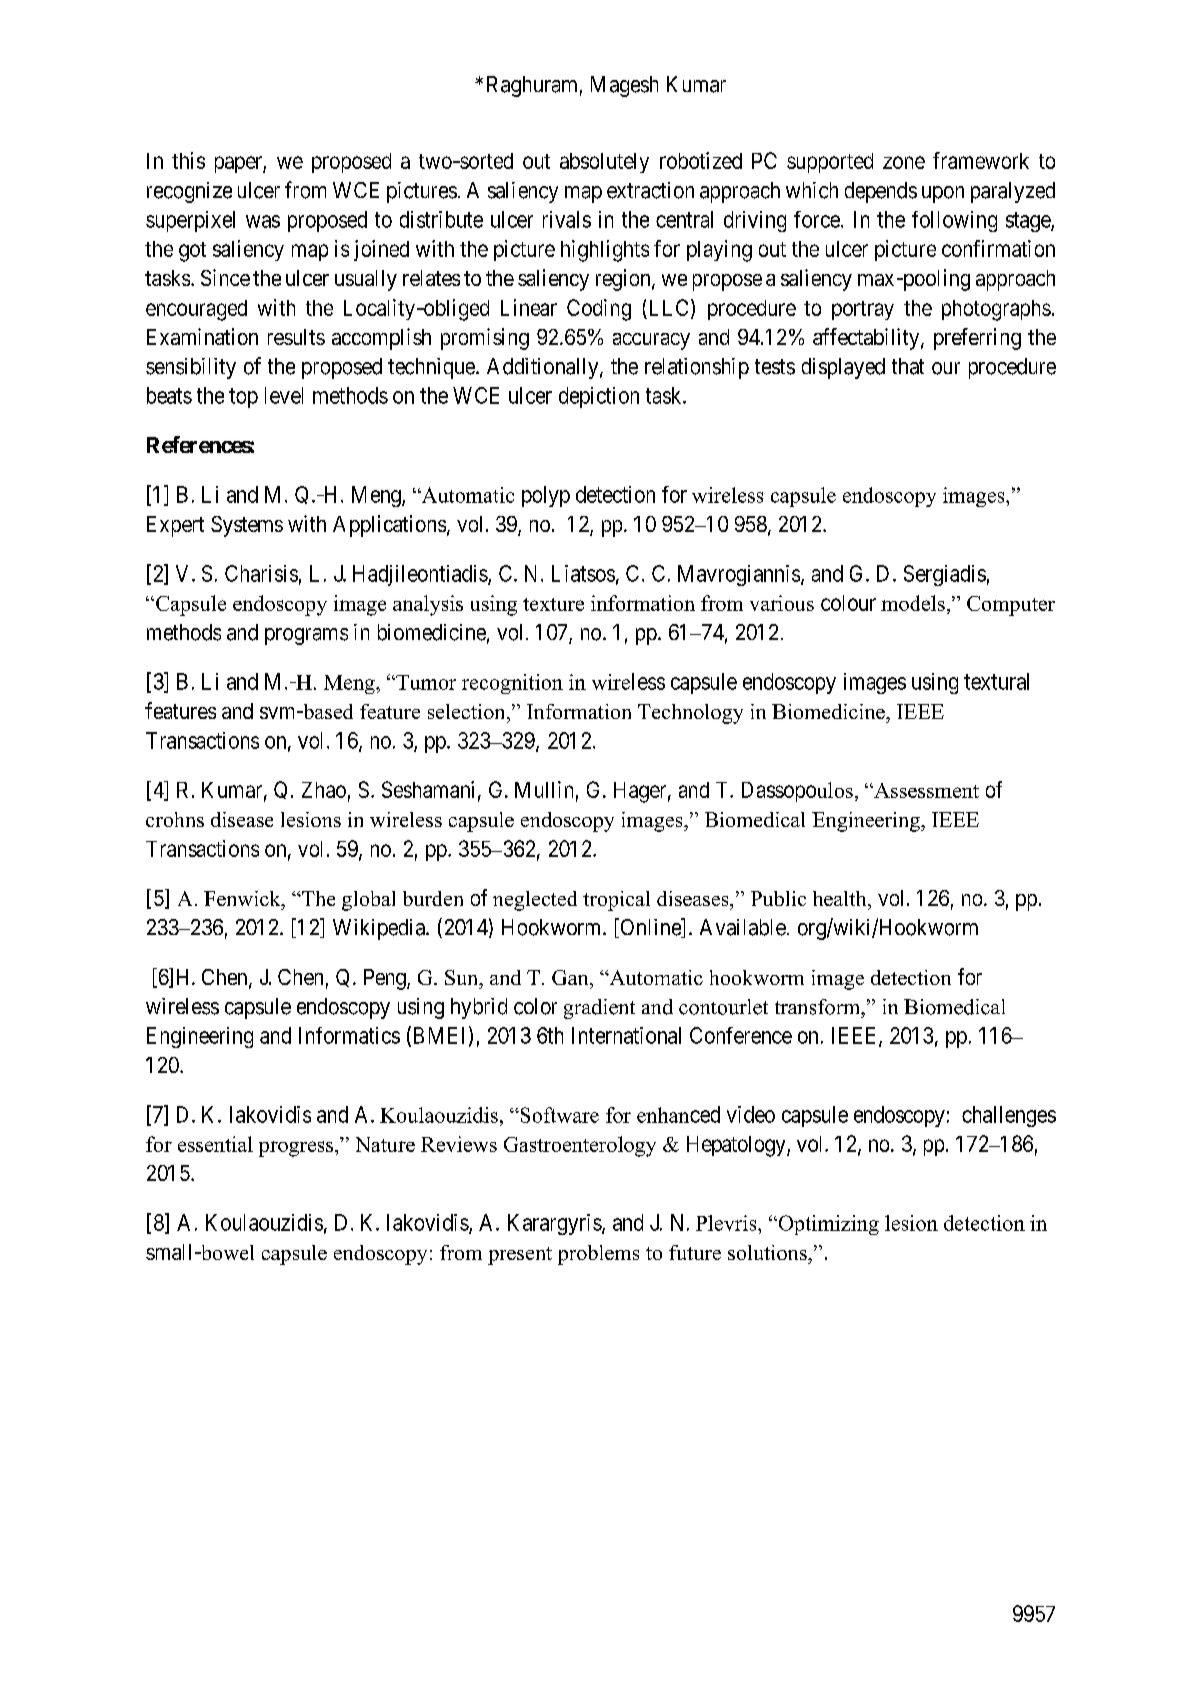 The width and height of the screenshot is (1201, 1698). What do you see at coordinates (512, 684) in the screenshot?
I see `recognition` at bounding box center [512, 684].
